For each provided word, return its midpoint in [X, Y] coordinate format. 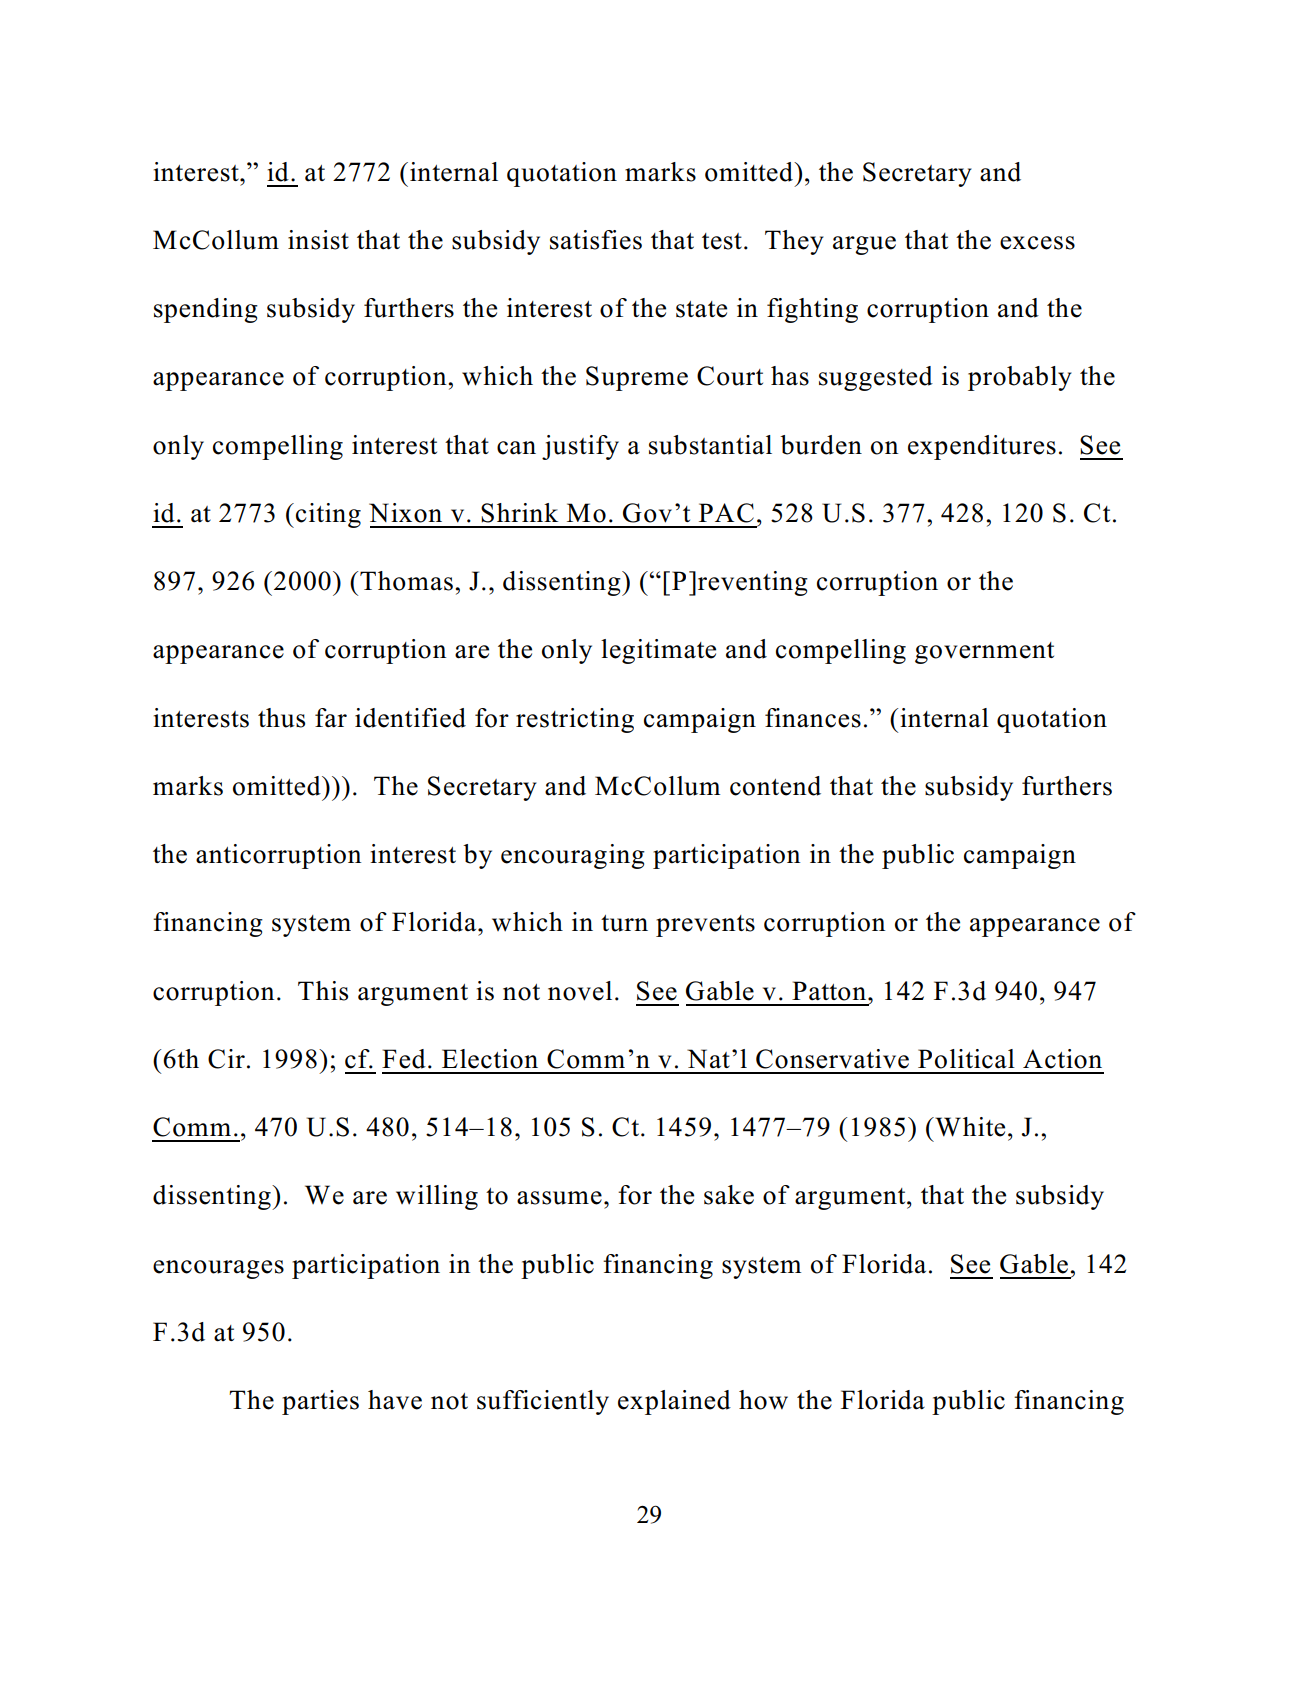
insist [318, 240]
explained [674, 1402]
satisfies [596, 240]
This [323, 991]
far [331, 718]
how [763, 1400]
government [984, 653]
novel [580, 991]
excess [1037, 243]
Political [966, 1059]
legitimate [658, 651]
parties [320, 1402]
